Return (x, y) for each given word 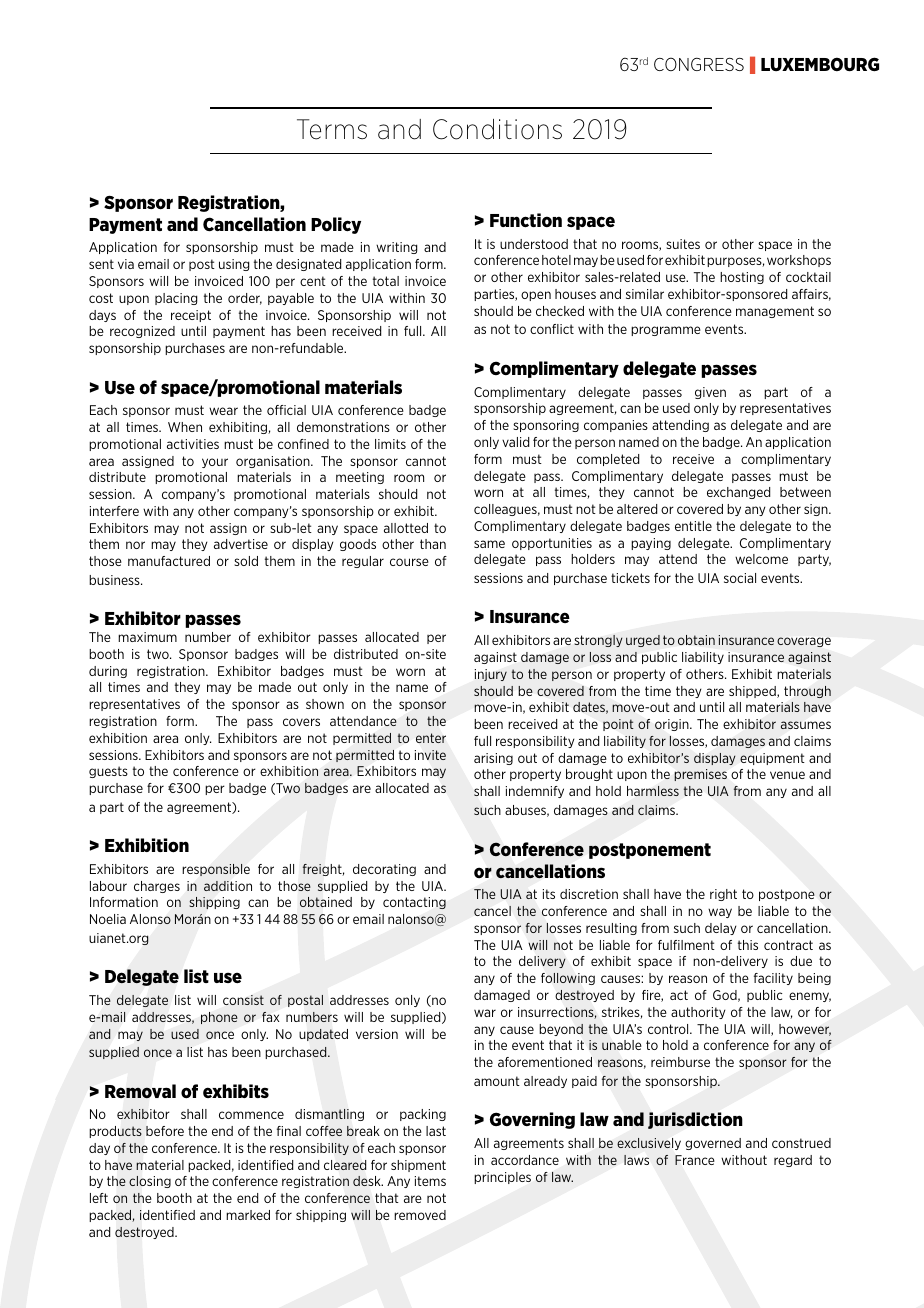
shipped (753, 692)
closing (150, 1182)
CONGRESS (699, 64)
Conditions (497, 129)
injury (491, 675)
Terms (332, 129)
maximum (147, 637)
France (695, 1160)
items (430, 1181)
